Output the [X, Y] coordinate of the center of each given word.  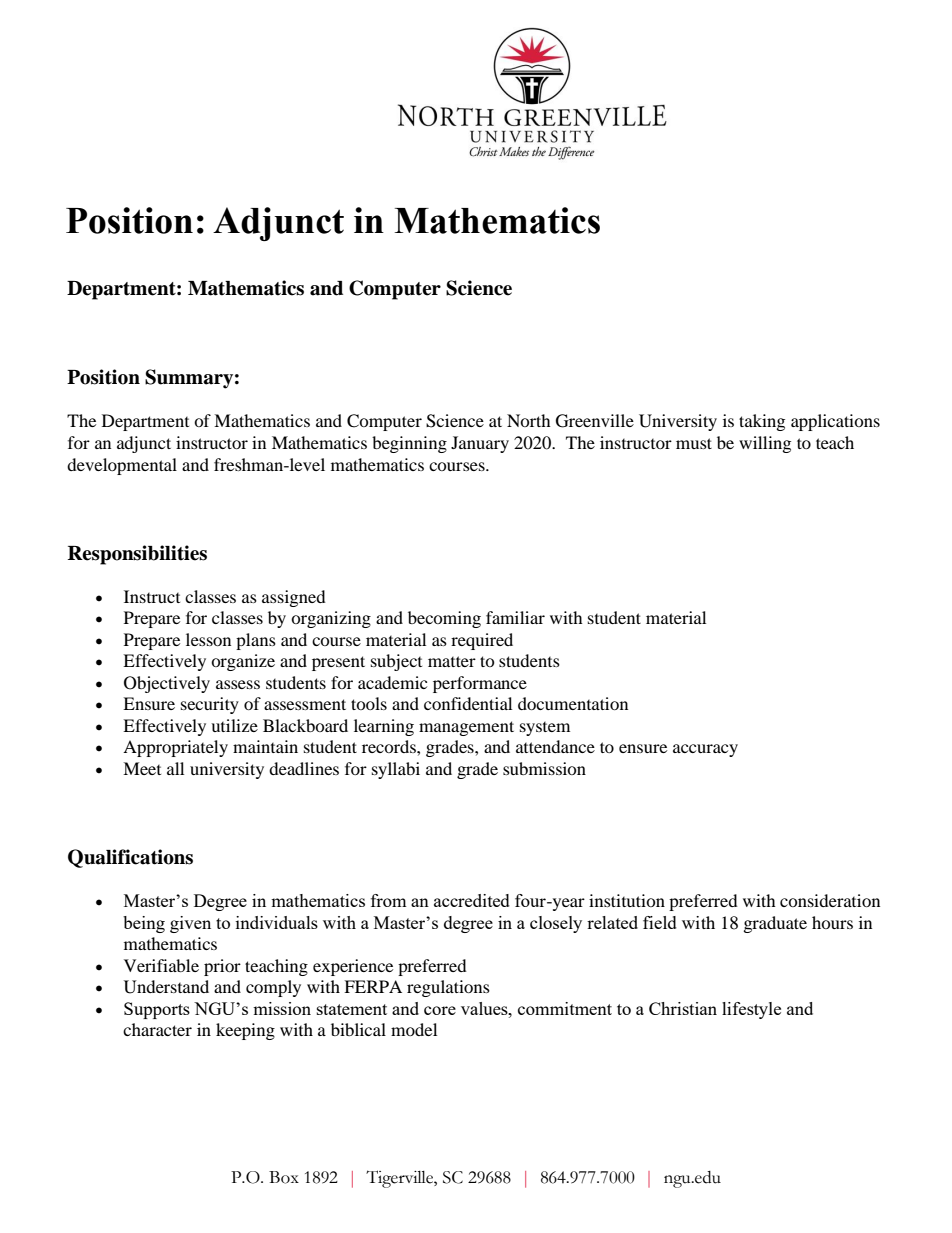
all [175, 768]
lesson [208, 639]
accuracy [705, 750]
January [480, 444]
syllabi [396, 770]
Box [284, 1177]
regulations [448, 988]
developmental [122, 466]
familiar [515, 617]
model [414, 1029]
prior [222, 967]
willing [765, 444]
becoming [444, 619]
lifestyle [751, 1010]
